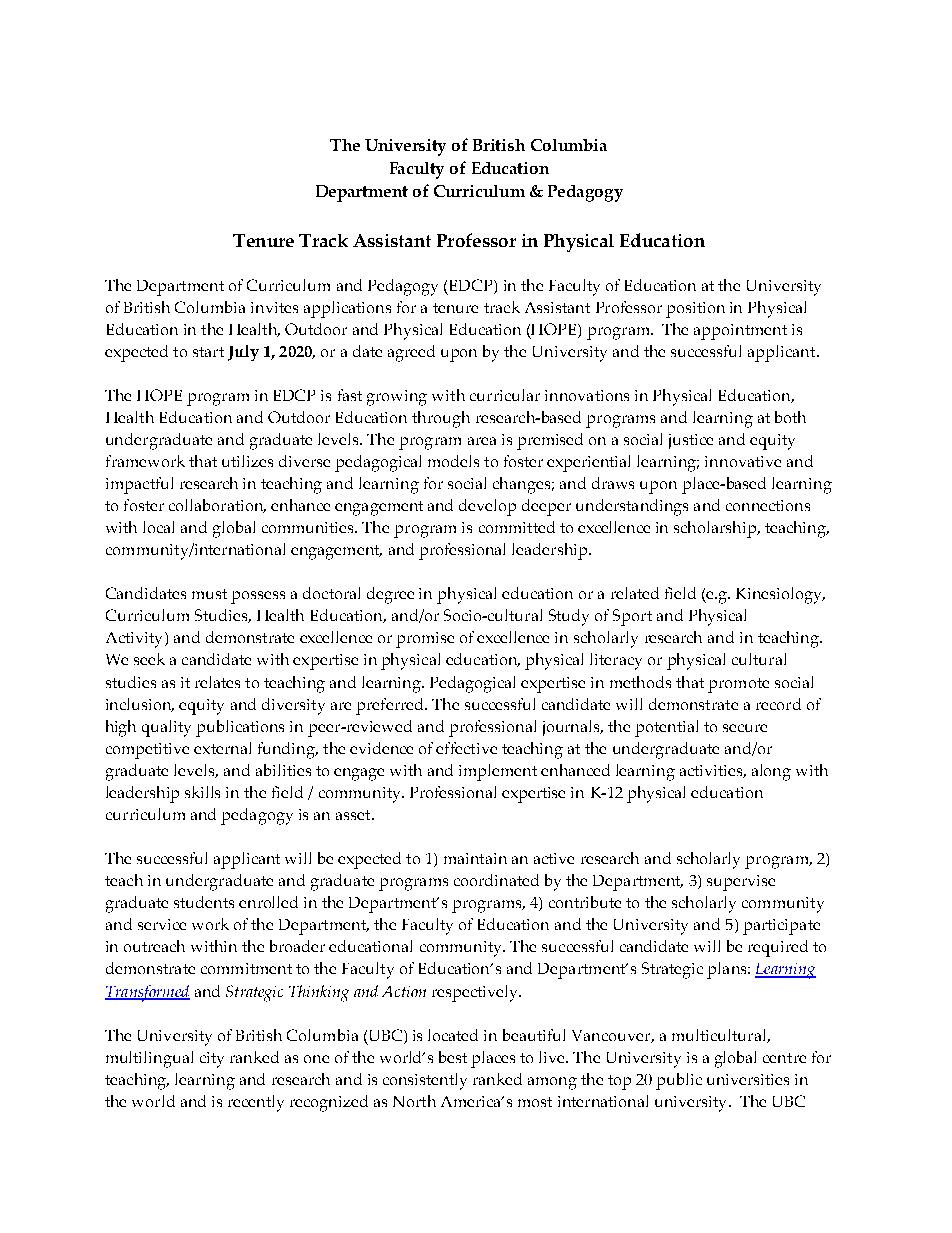 The image size is (952, 1233). I want to click on appointment, so click(740, 332).
